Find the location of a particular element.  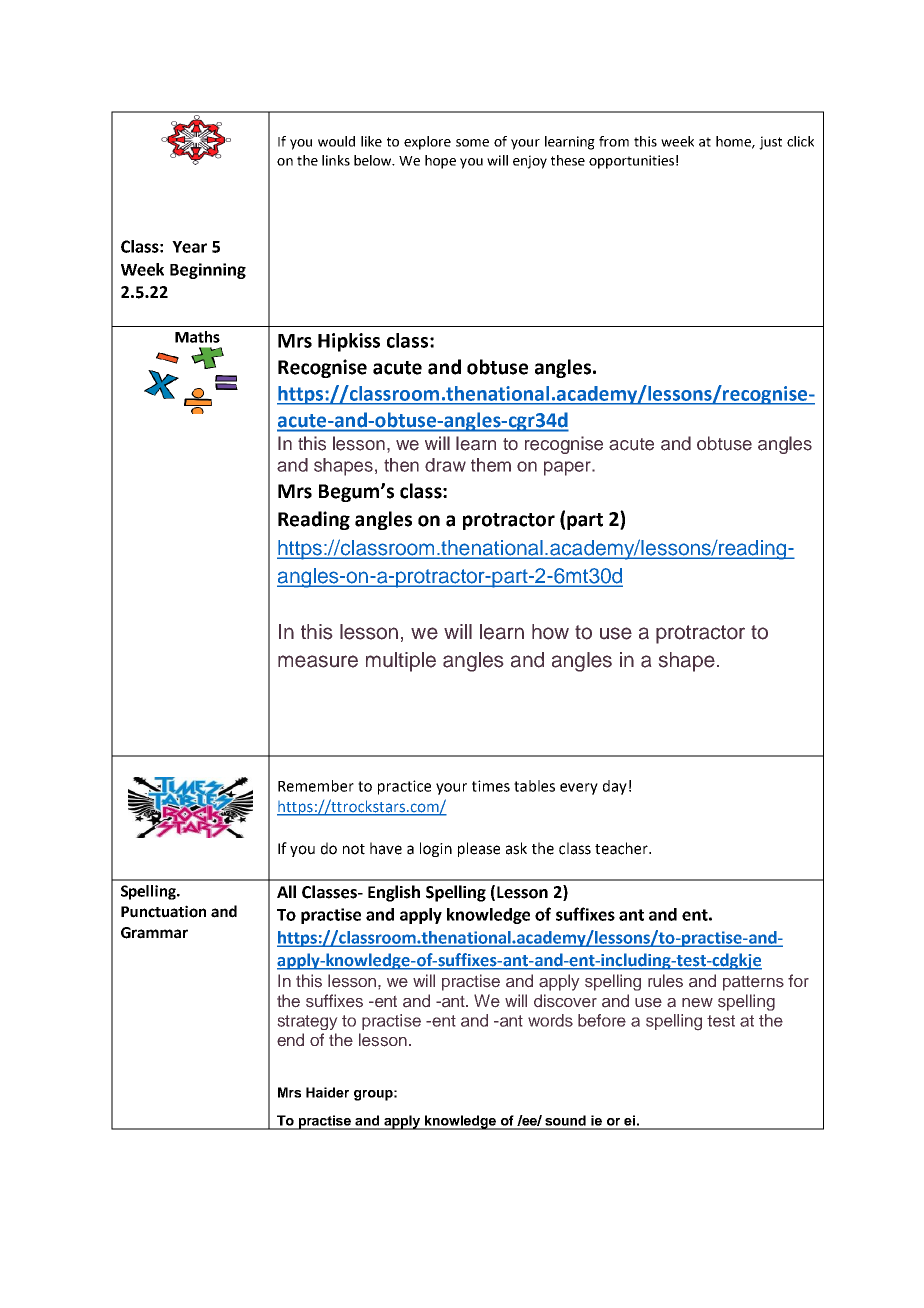

links is located at coordinates (336, 160).
